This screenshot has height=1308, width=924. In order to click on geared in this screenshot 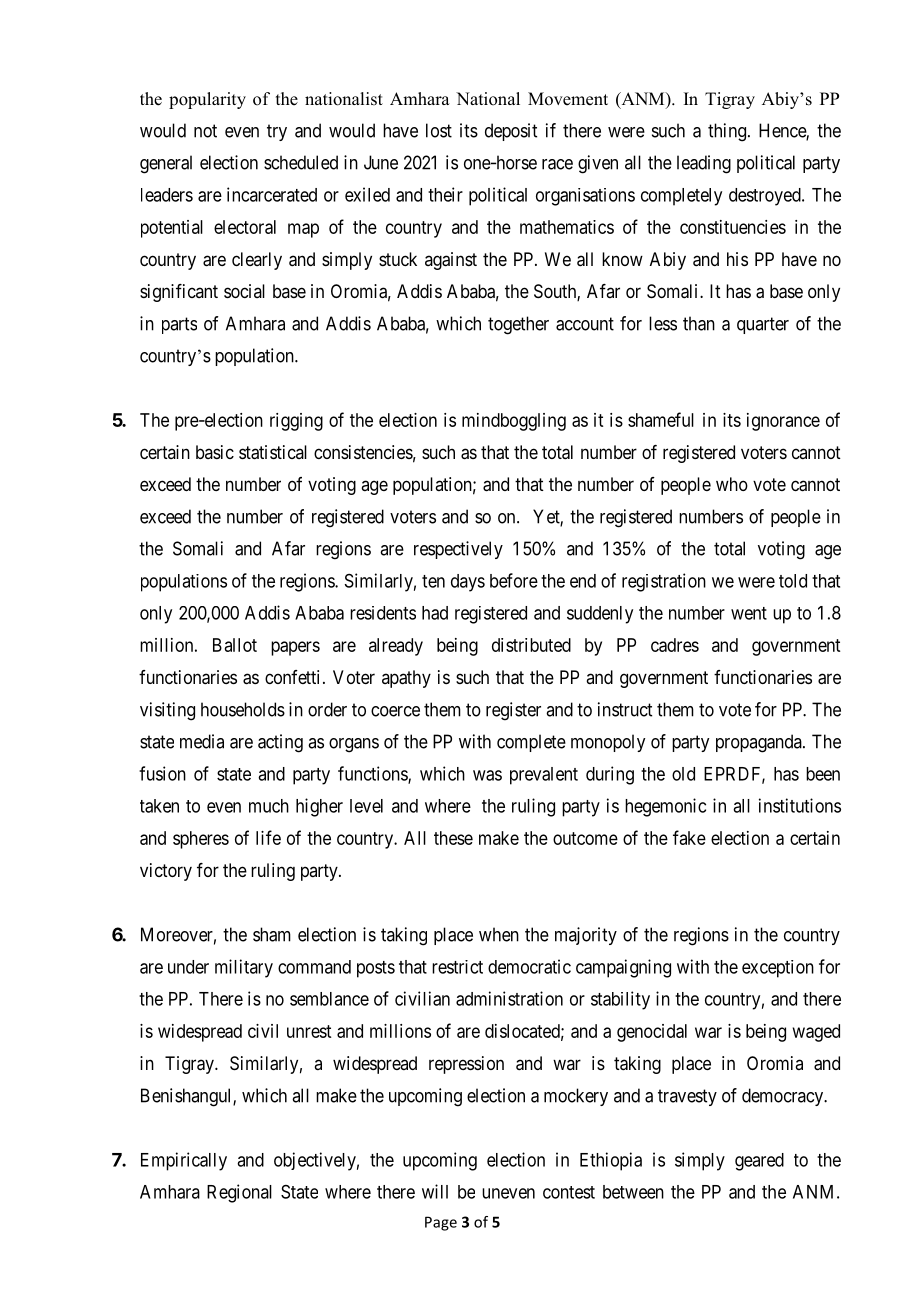, I will do `click(759, 1162)`.
